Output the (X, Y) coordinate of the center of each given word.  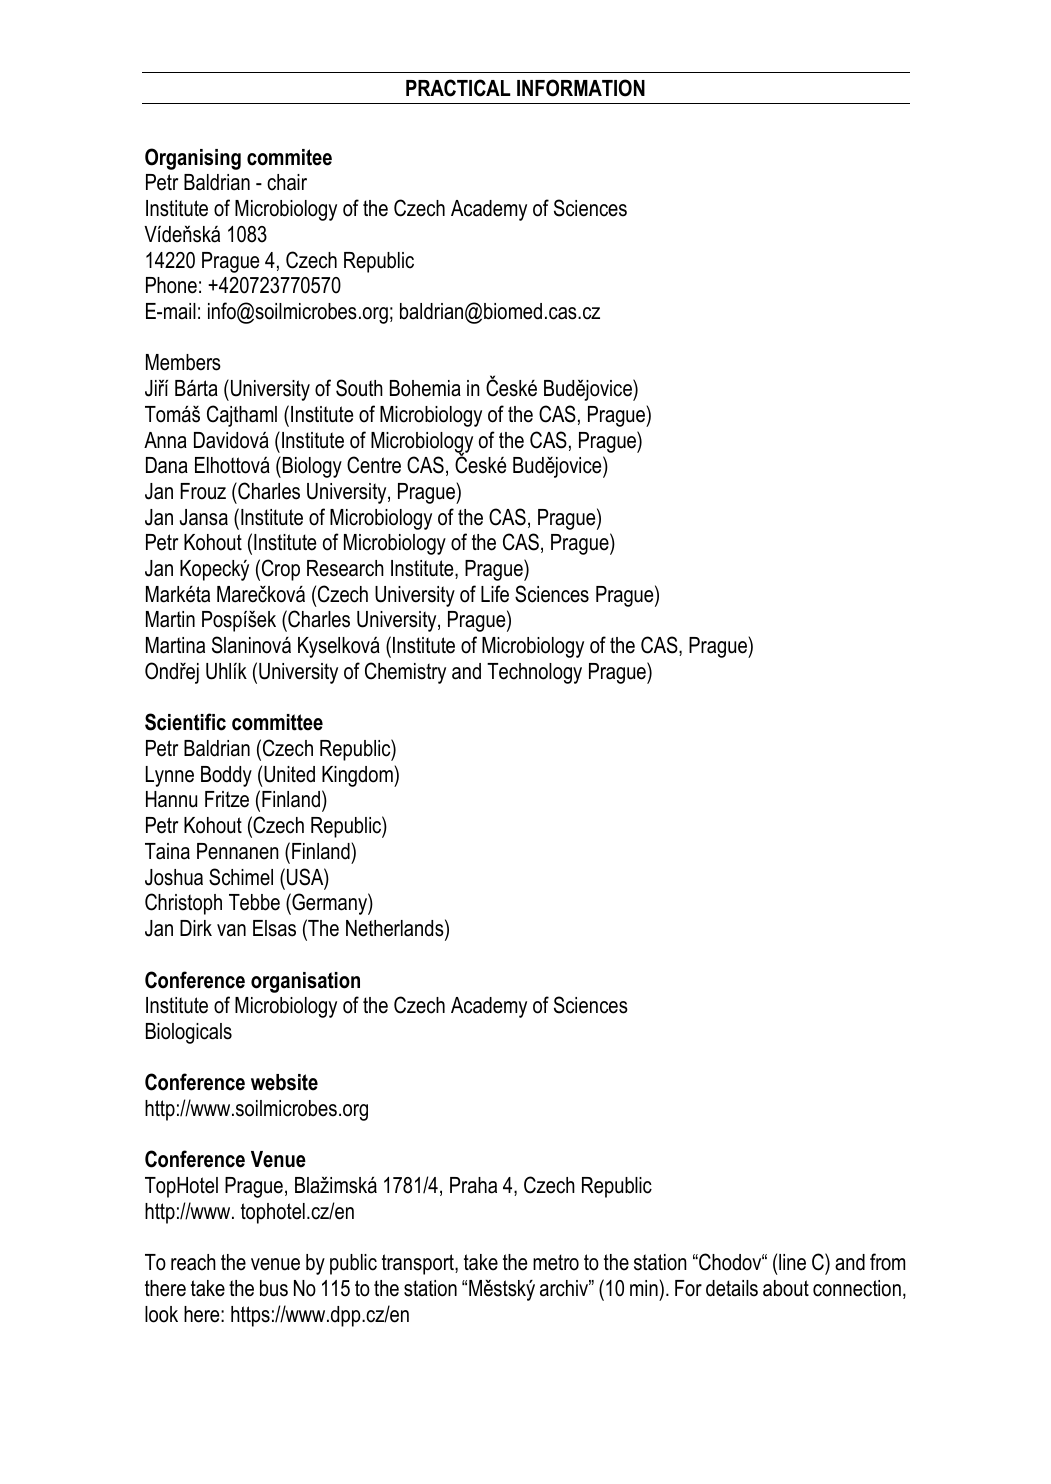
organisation (305, 982)
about (786, 1288)
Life (495, 594)
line (792, 1262)
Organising (193, 159)
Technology (534, 673)
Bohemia (425, 388)
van (231, 930)
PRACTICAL (458, 88)
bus (274, 1288)
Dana (167, 465)
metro (556, 1262)
